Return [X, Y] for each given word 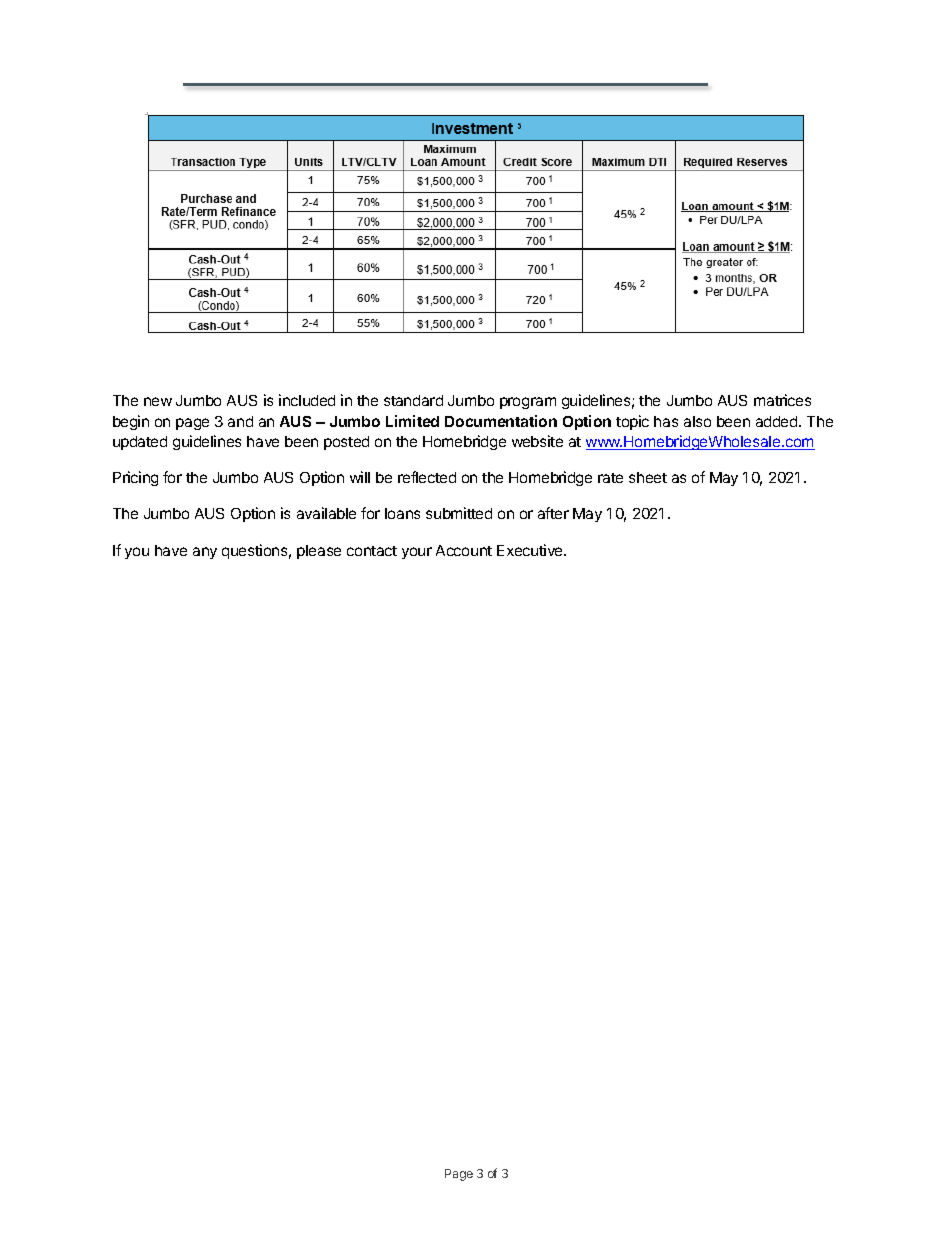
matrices [782, 400]
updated [140, 443]
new [158, 401]
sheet [648, 477]
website [537, 441]
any [205, 553]
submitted [459, 513]
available [326, 513]
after [553, 513]
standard [413, 400]
